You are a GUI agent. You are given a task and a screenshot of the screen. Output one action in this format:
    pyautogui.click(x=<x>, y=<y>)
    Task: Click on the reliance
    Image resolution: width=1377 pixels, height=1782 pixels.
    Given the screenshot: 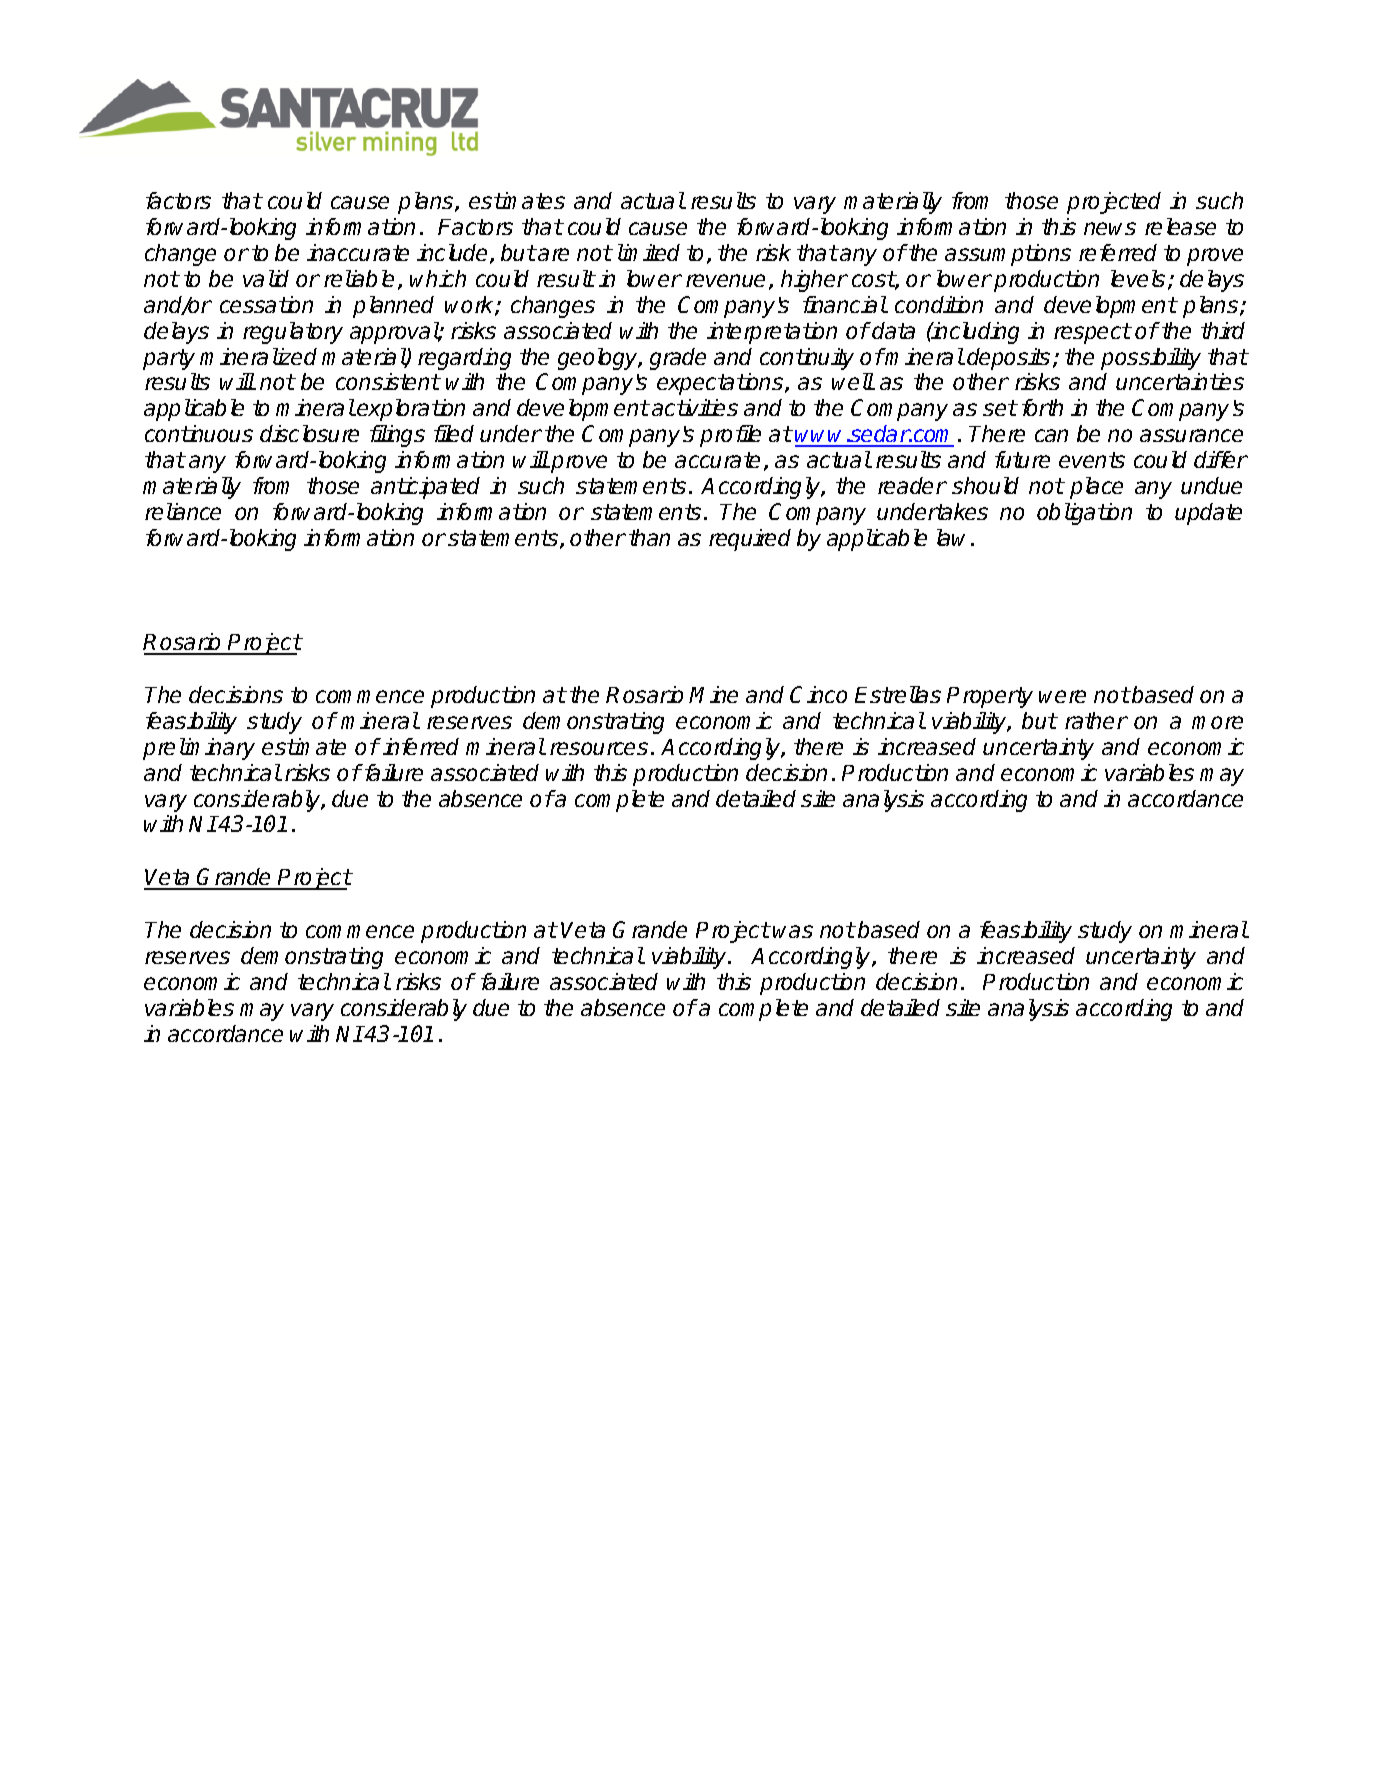 What is the action you would take?
    pyautogui.click(x=183, y=511)
